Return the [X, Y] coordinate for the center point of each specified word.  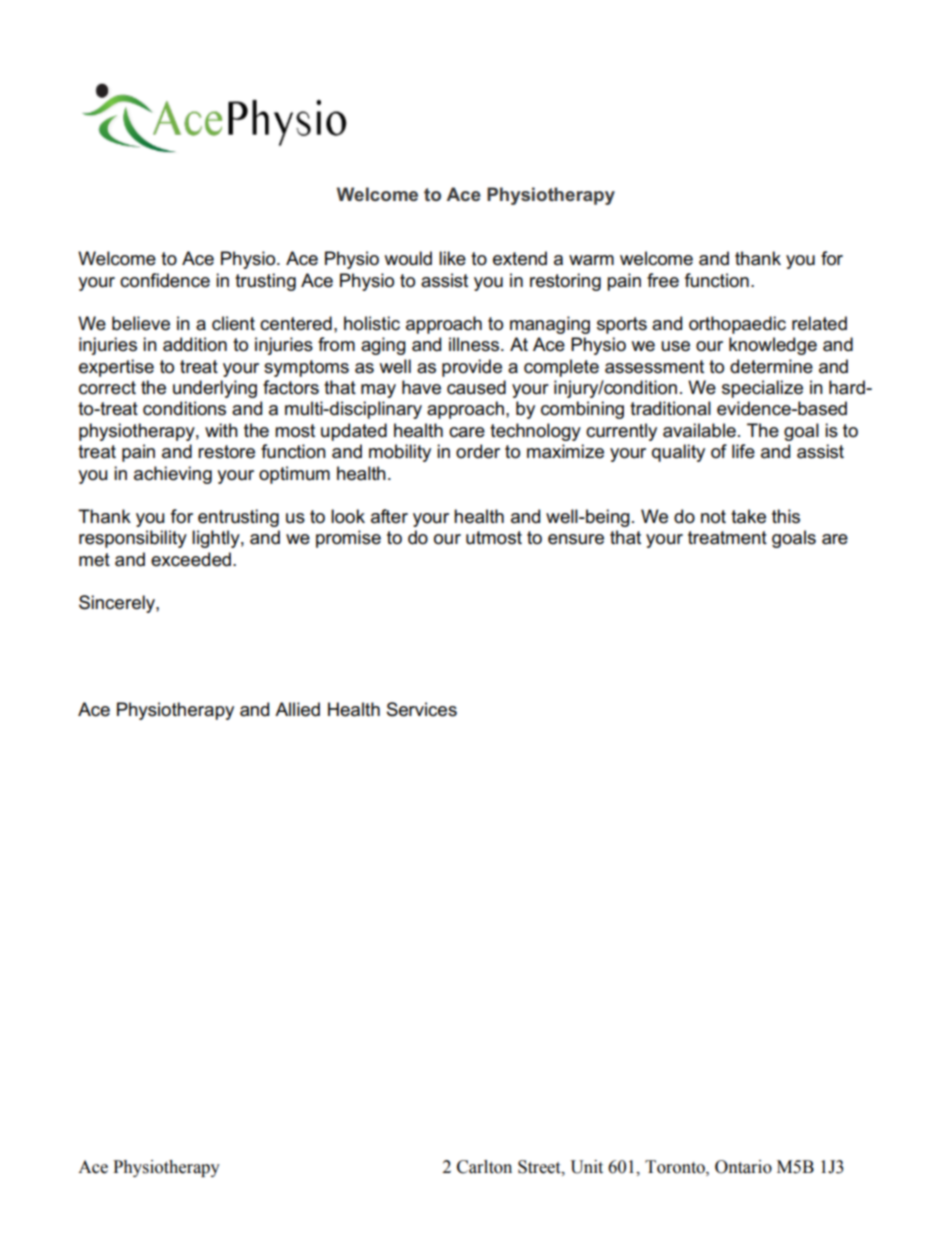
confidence [165, 280]
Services [422, 709]
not [713, 517]
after [389, 516]
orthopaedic [737, 325]
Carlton [484, 1167]
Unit [586, 1167]
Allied [297, 709]
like [452, 258]
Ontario [743, 1167]
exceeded [191, 559]
